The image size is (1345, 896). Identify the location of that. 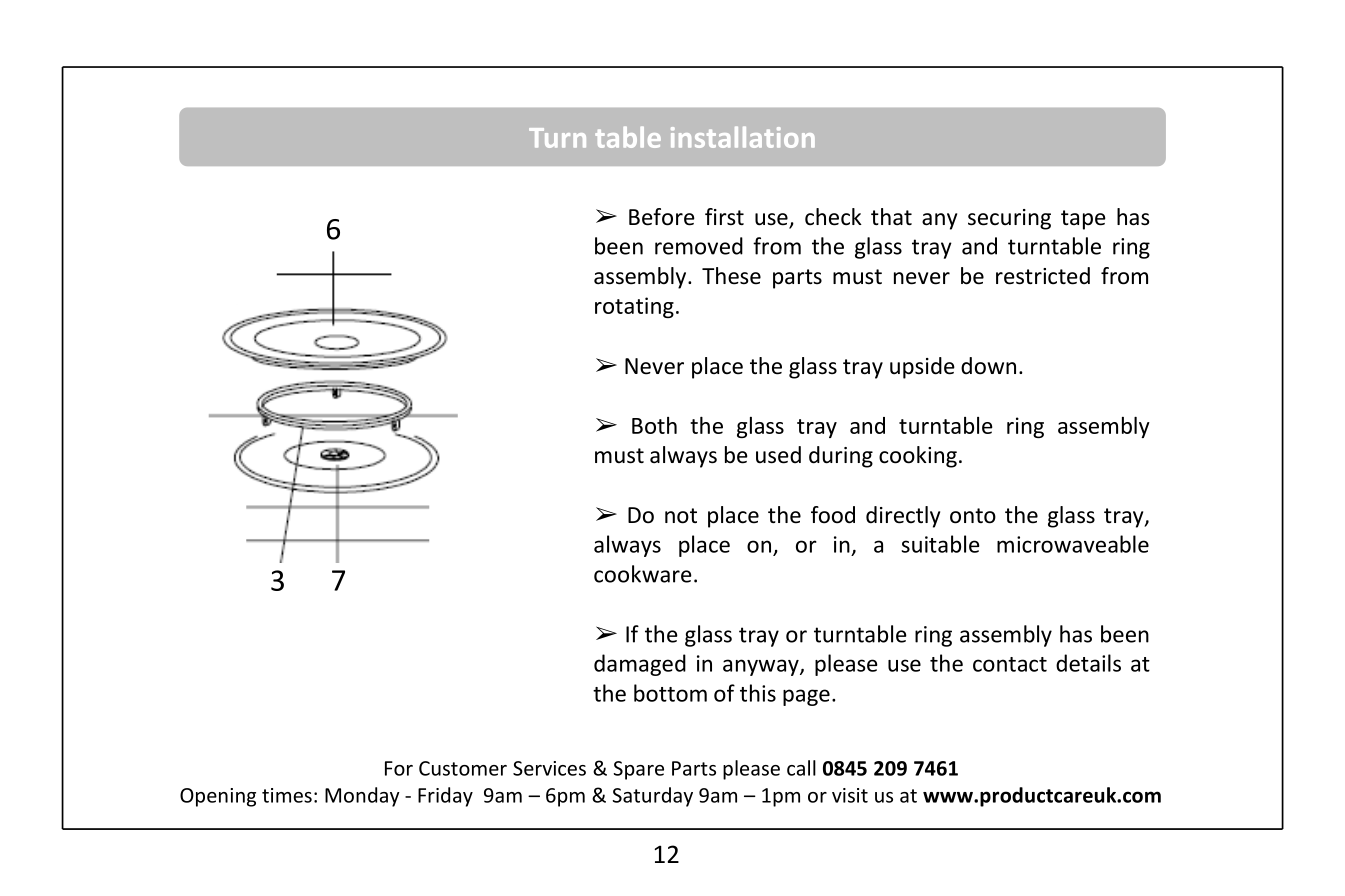
(891, 217).
